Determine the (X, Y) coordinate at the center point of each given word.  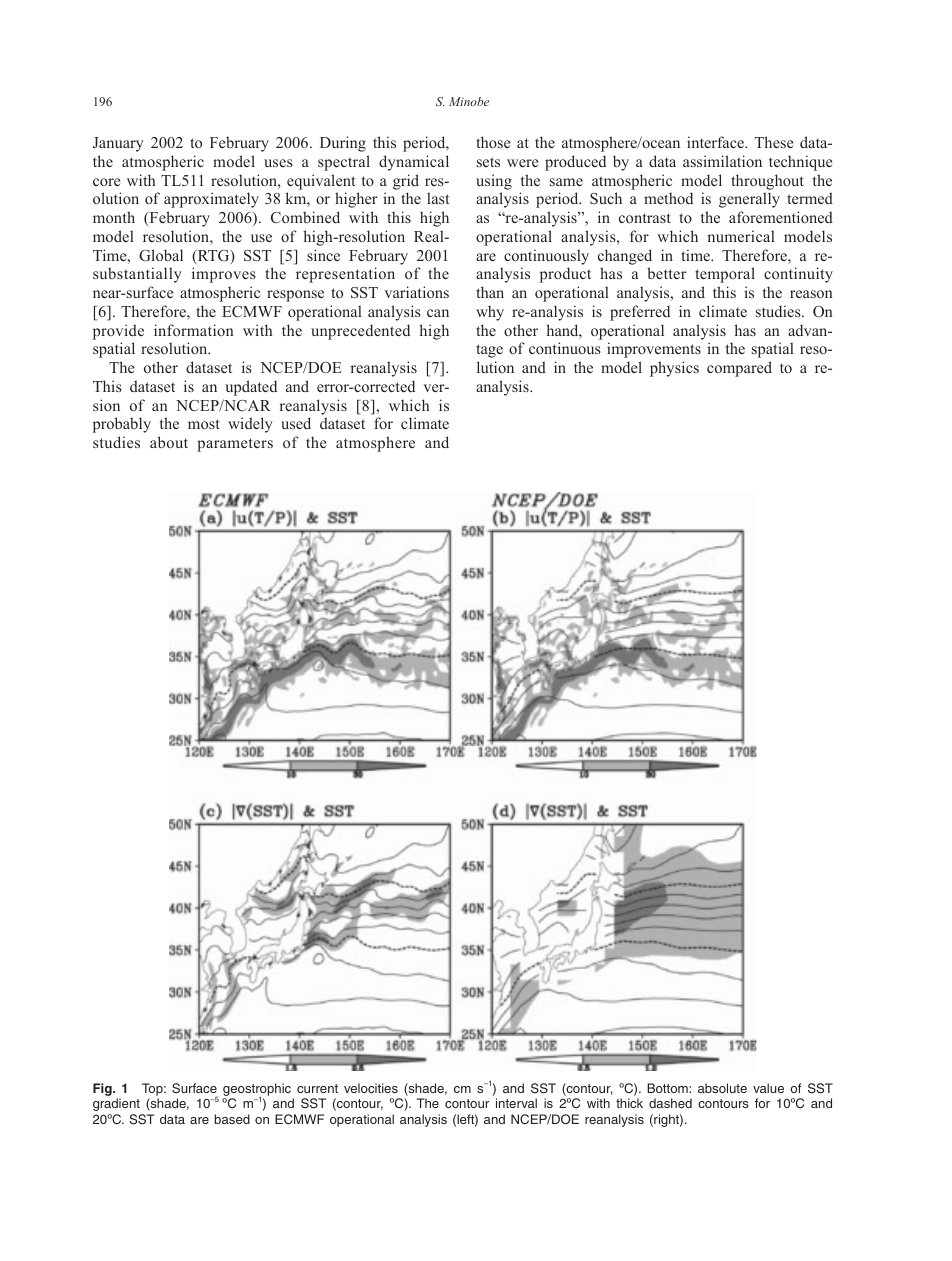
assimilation (722, 161)
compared (739, 369)
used (296, 423)
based (232, 1119)
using (494, 182)
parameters (235, 445)
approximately (211, 200)
